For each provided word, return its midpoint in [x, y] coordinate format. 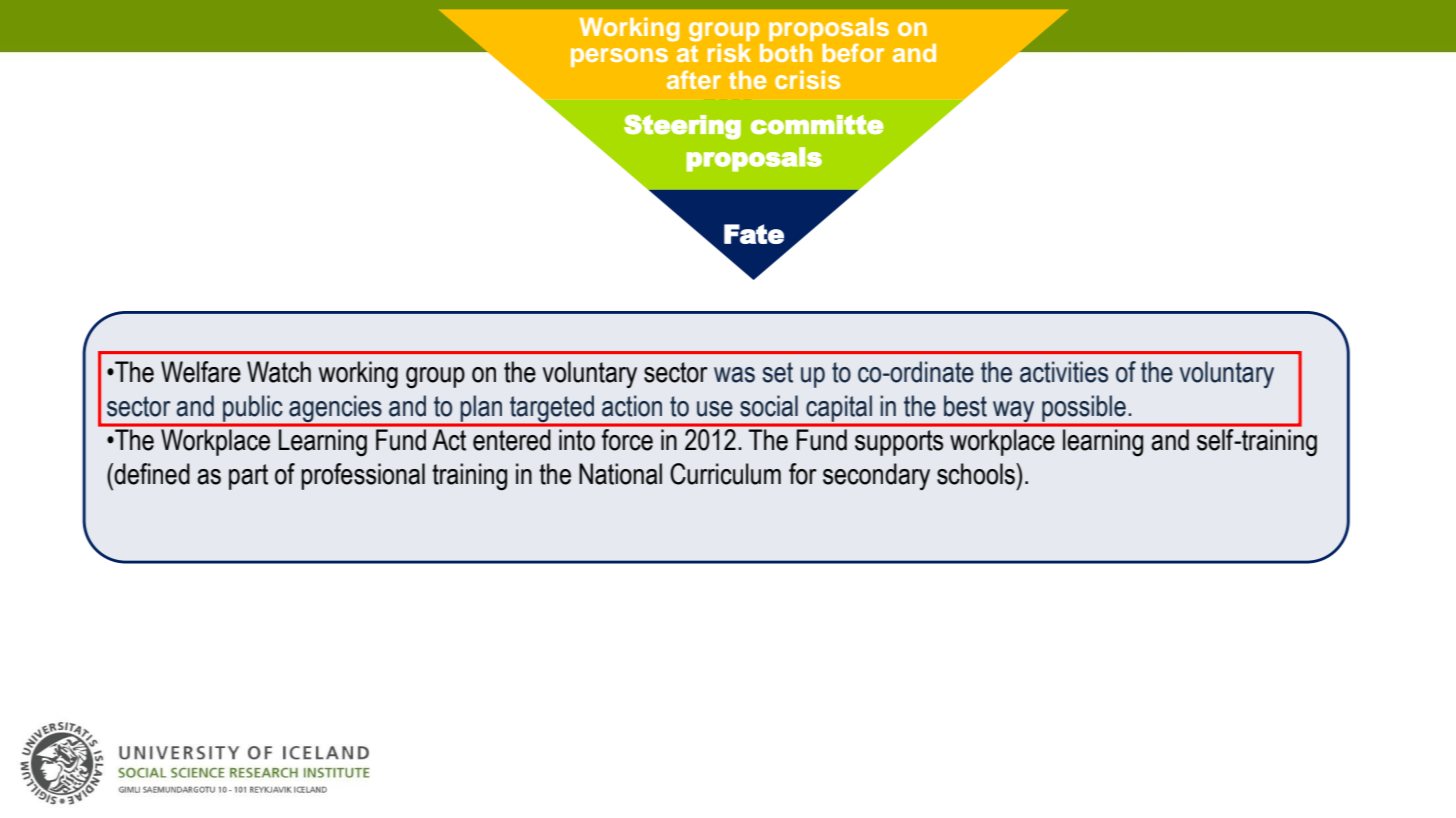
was [734, 375]
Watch [279, 372]
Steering [682, 127]
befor [853, 52]
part [248, 477]
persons [619, 57]
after [694, 79]
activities [1064, 372]
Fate [754, 234]
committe [817, 125]
